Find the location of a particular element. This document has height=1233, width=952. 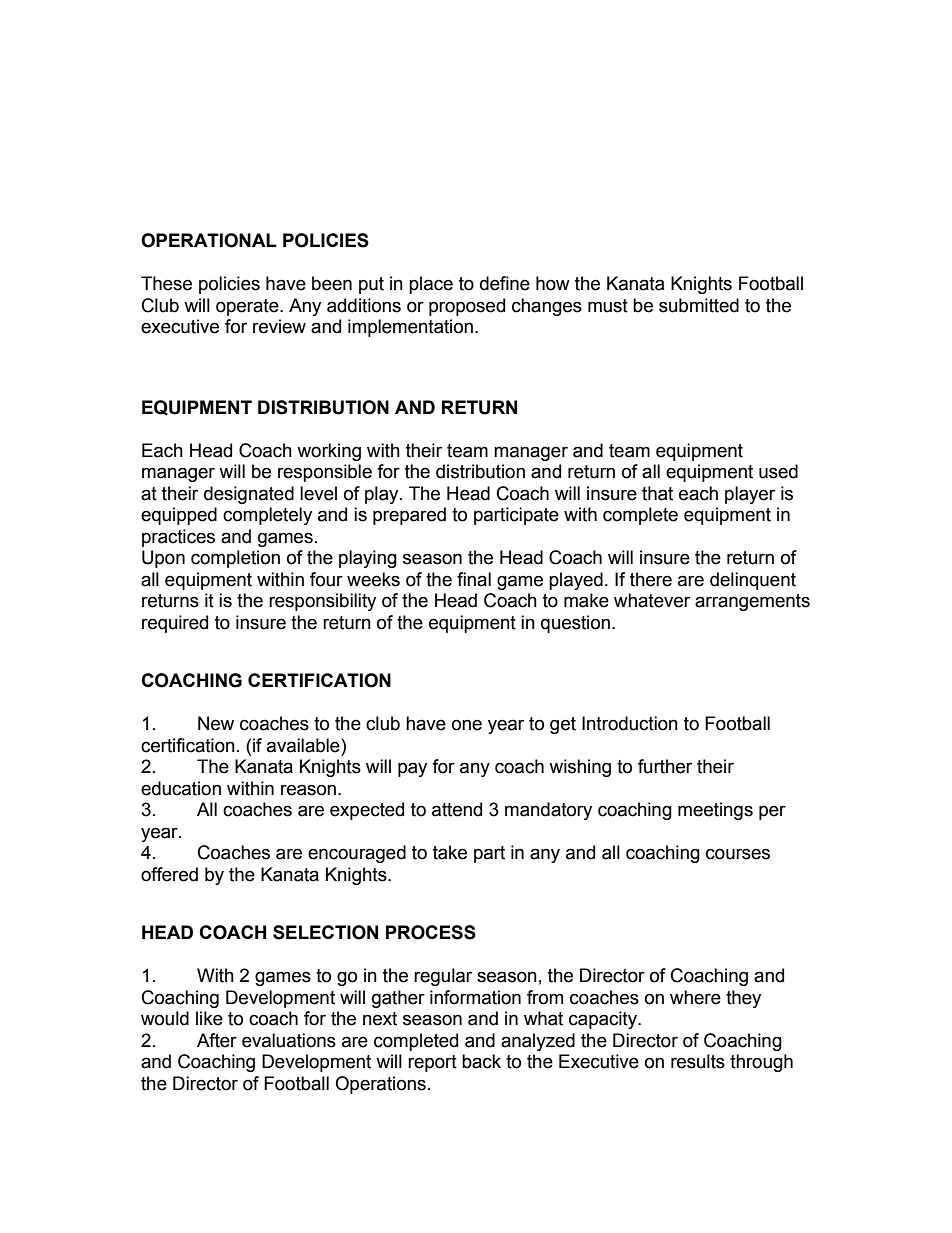

arrangements is located at coordinates (752, 602).
